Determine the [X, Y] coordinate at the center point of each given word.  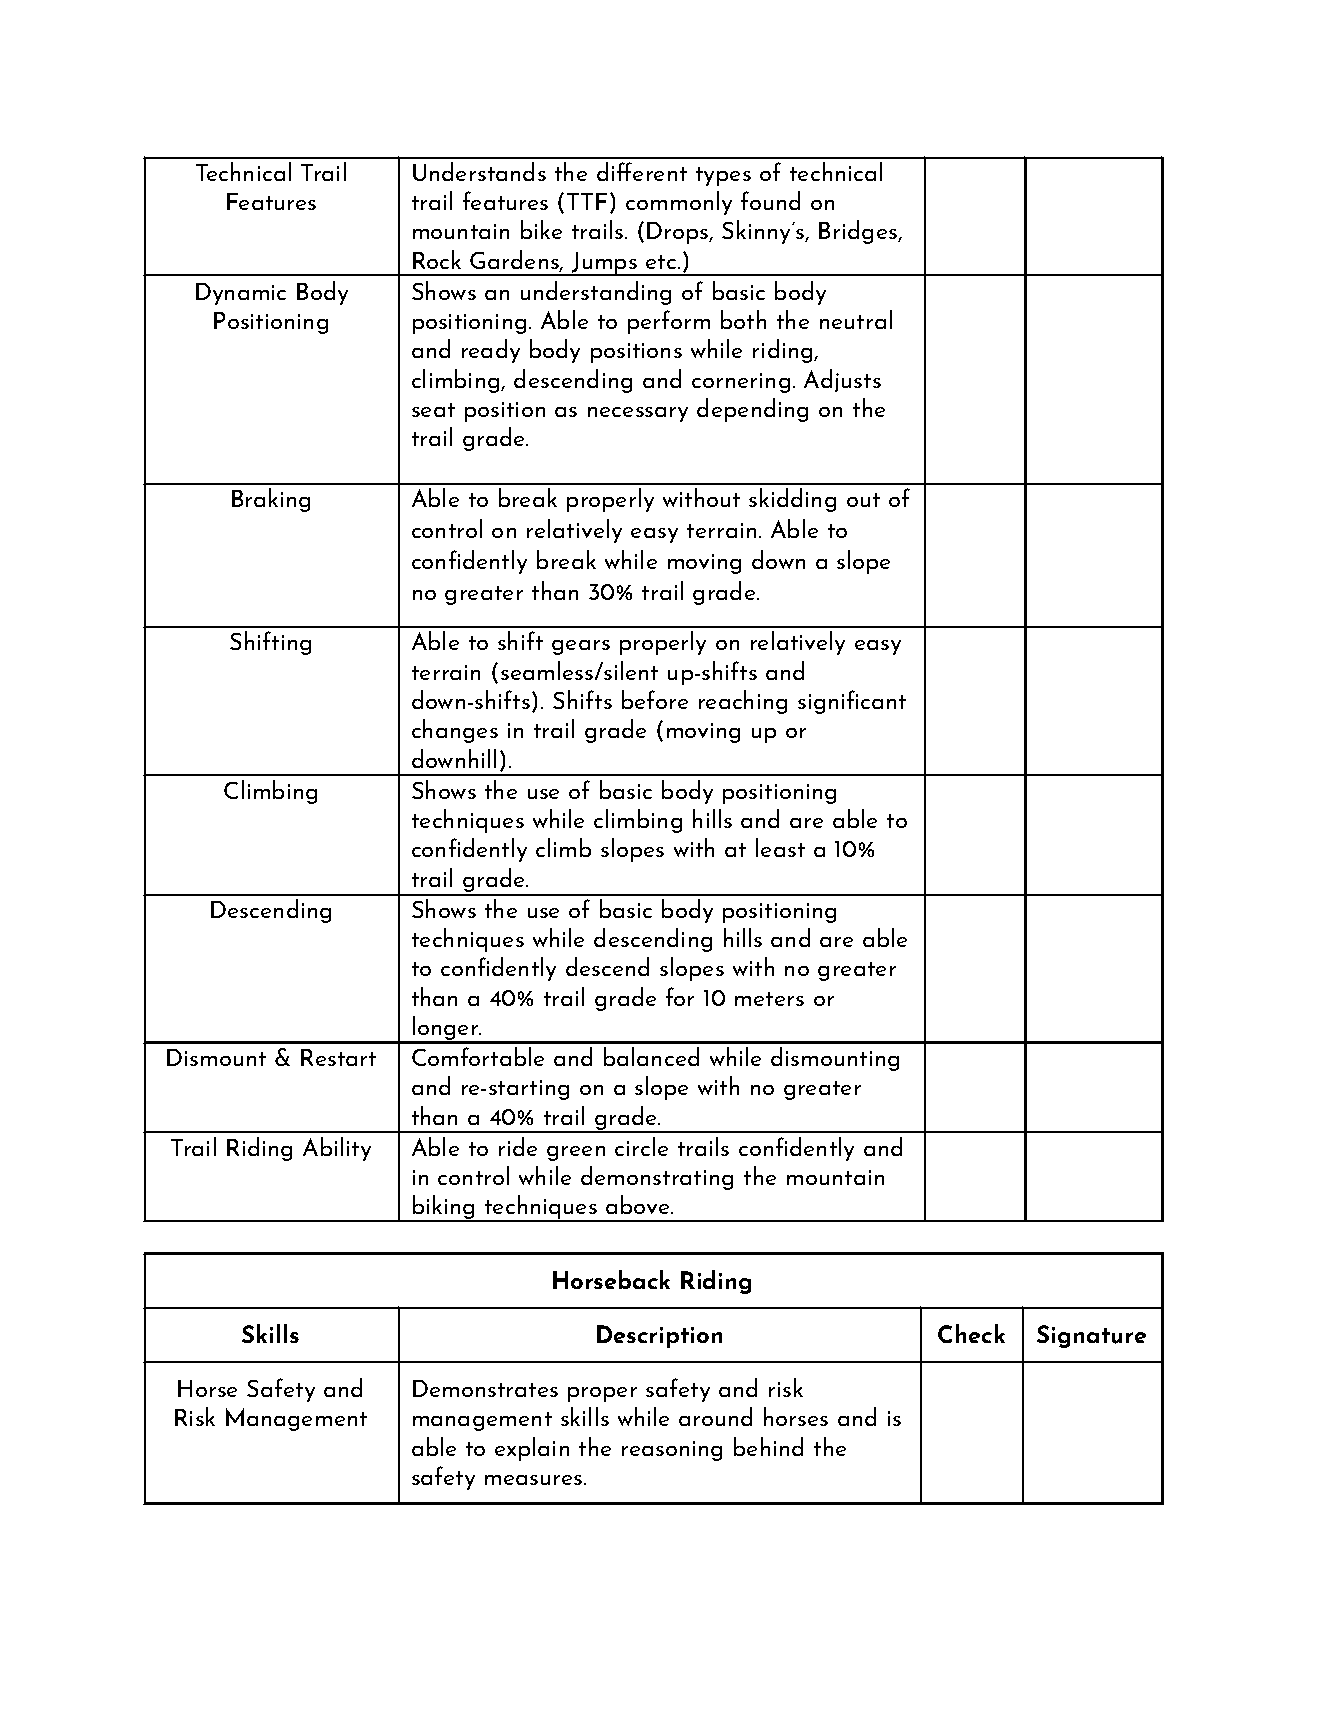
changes [455, 731]
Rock [437, 259]
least [780, 847]
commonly [679, 203]
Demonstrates [485, 1388]
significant [852, 702]
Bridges [859, 232]
